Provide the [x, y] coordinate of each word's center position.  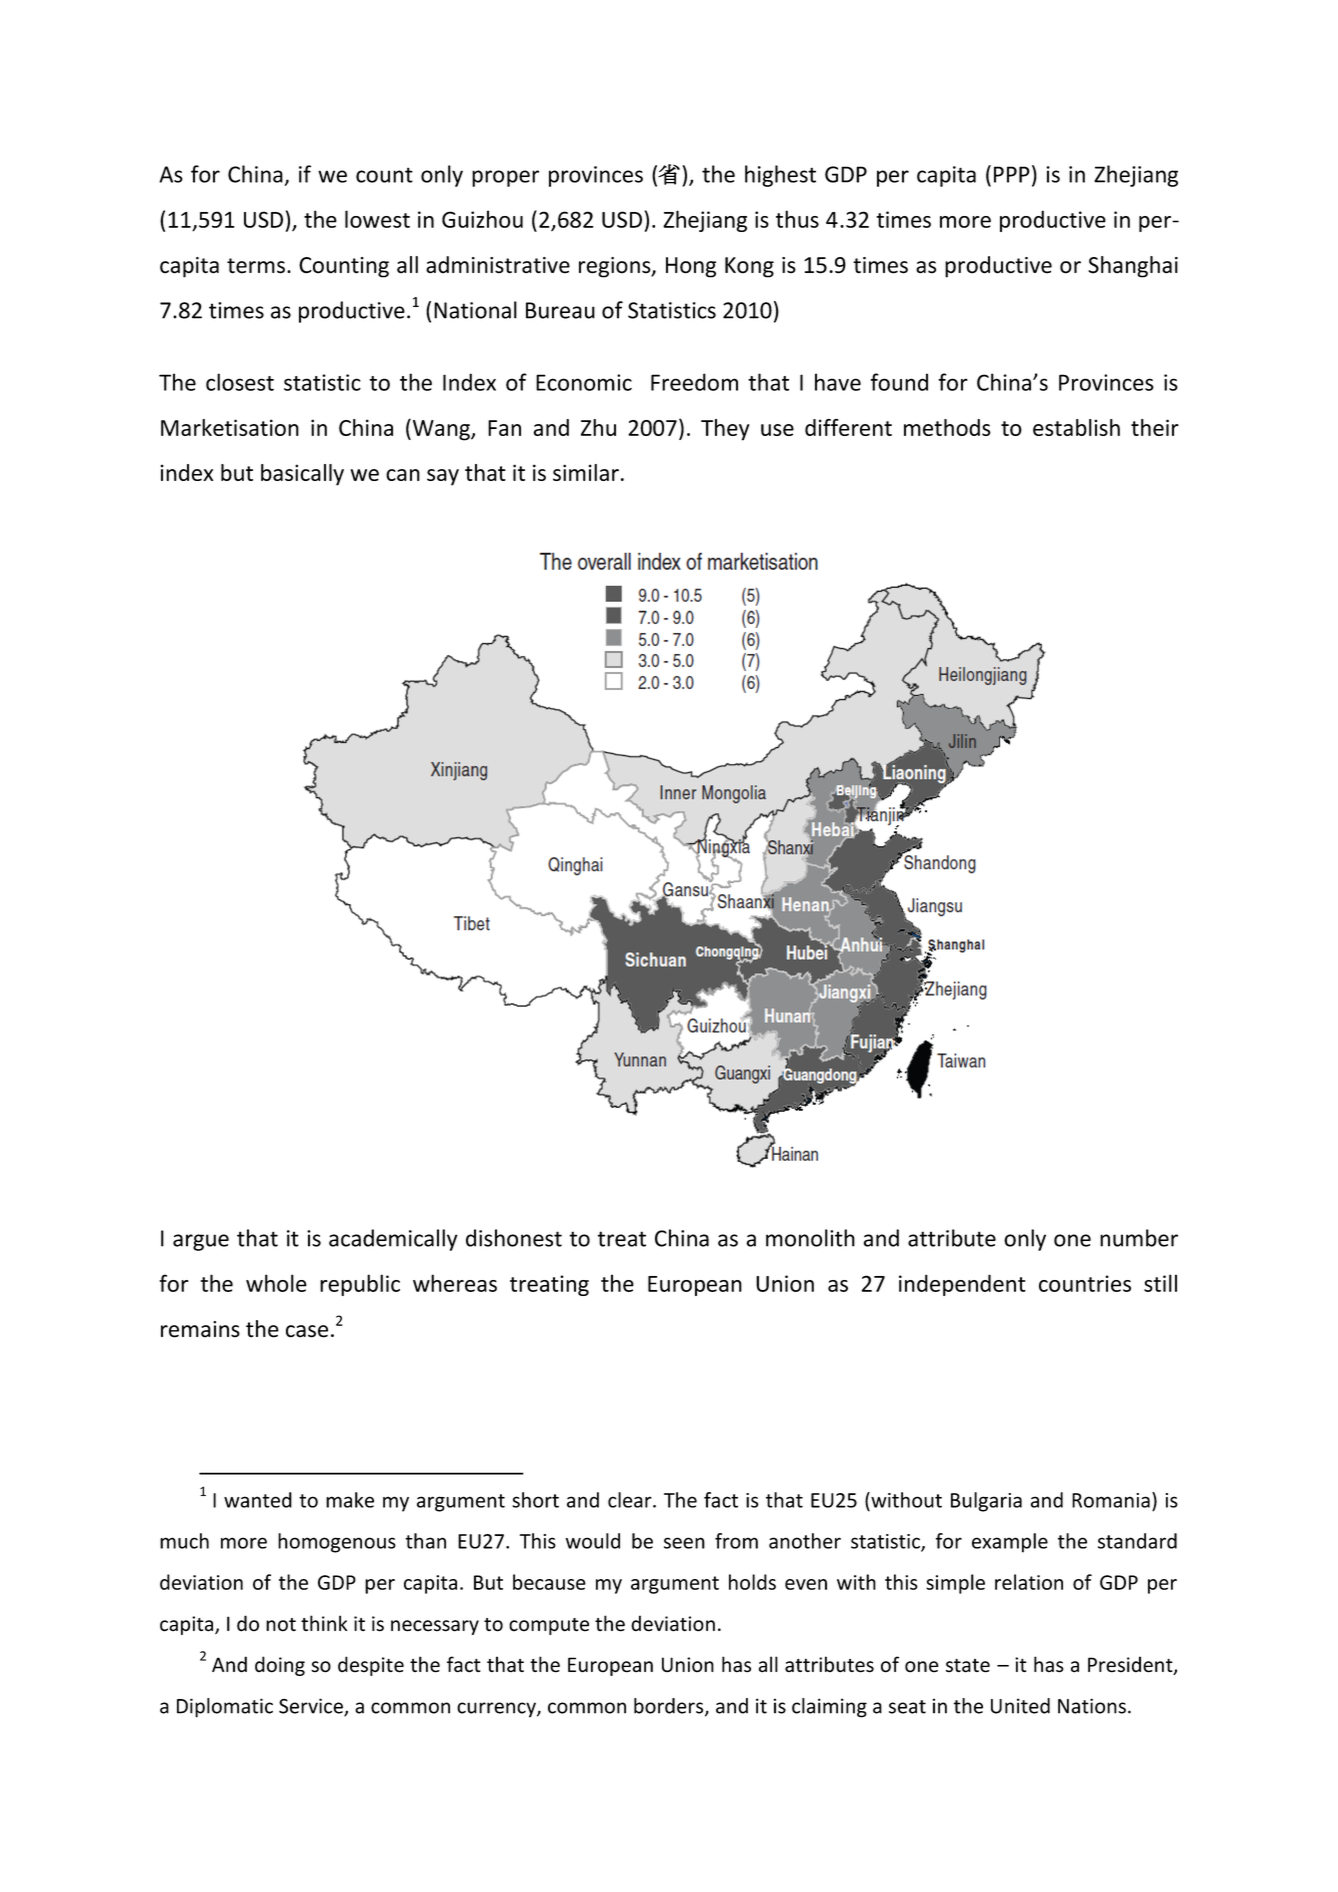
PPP [1012, 174]
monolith [810, 1238]
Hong [691, 267]
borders [670, 1707]
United [1020, 1706]
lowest [377, 219]
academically [393, 1240]
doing [280, 1666]
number [1139, 1238]
